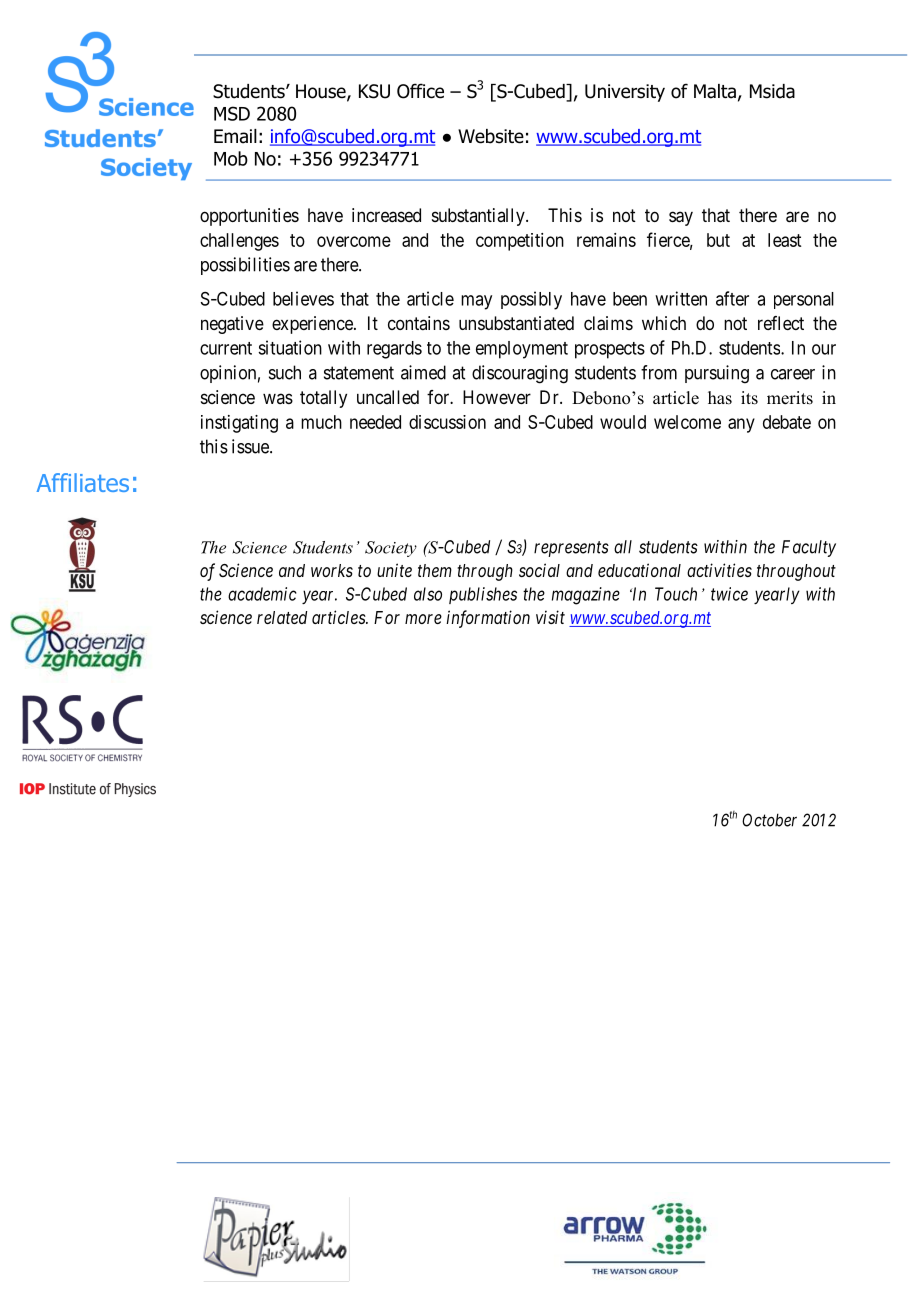 This page has width=924, height=1308. What do you see at coordinates (715, 91) in the page?
I see `Malta` at bounding box center [715, 91].
